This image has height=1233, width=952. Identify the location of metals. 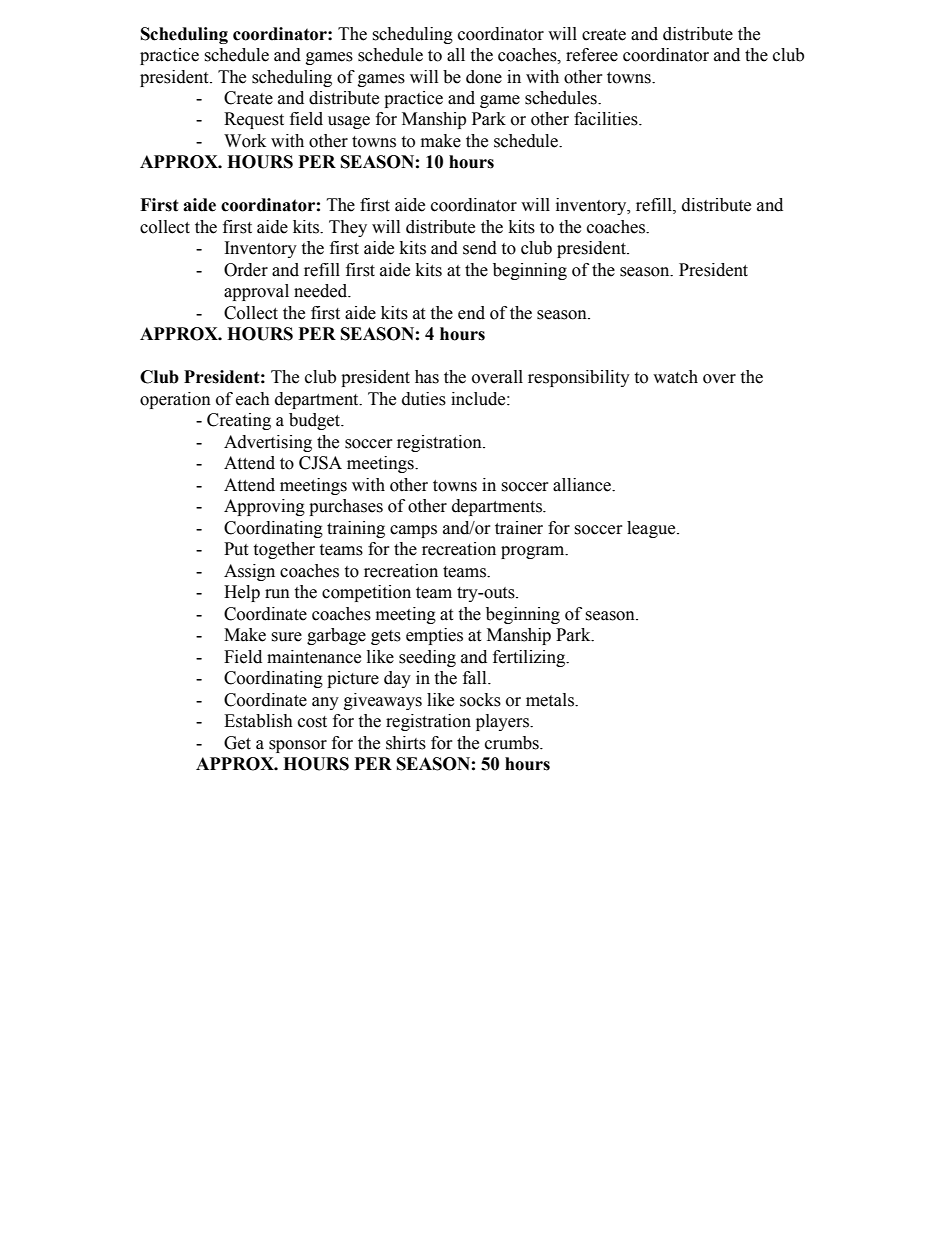
(551, 700).
